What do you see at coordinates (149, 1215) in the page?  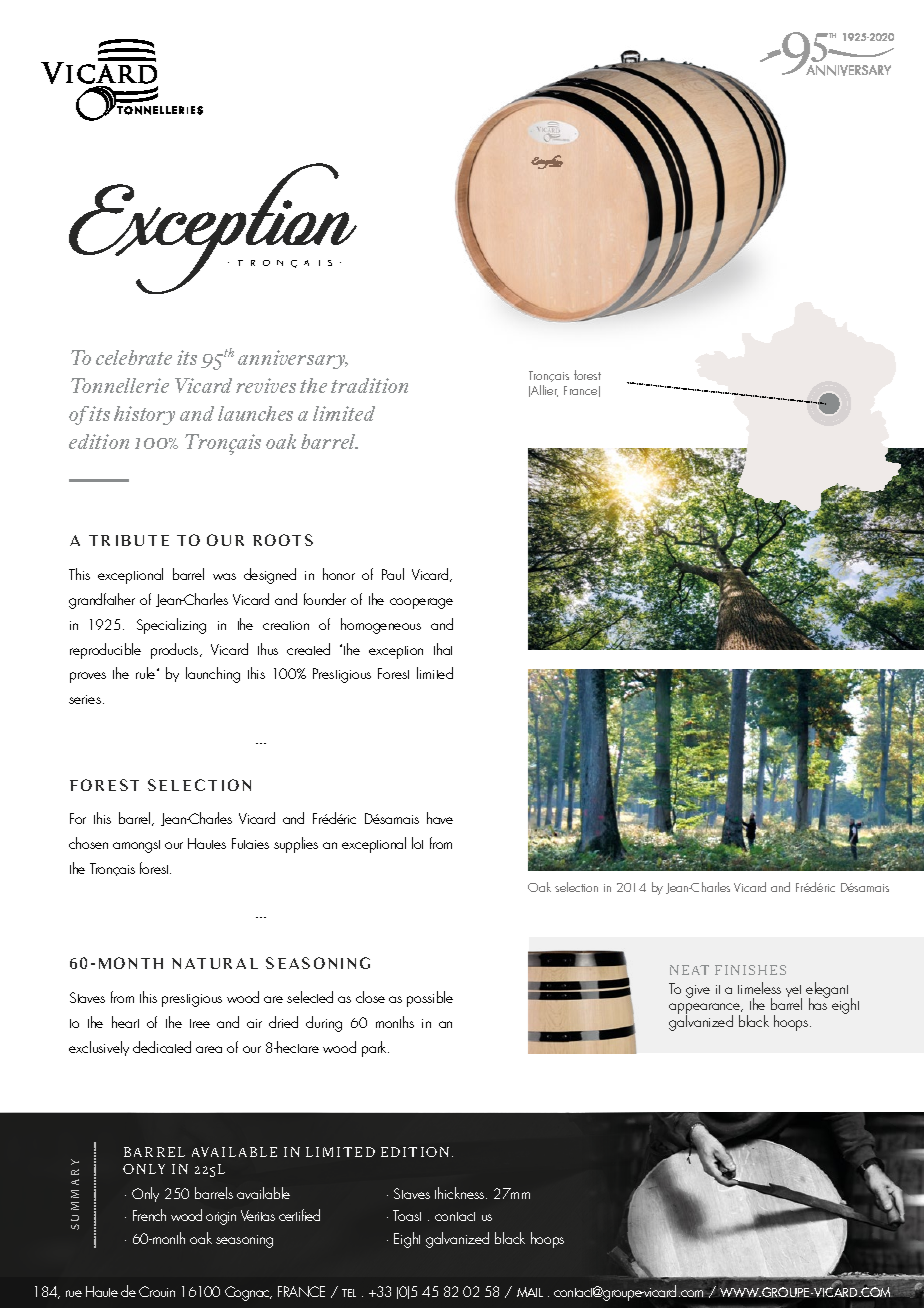 I see `French` at bounding box center [149, 1215].
